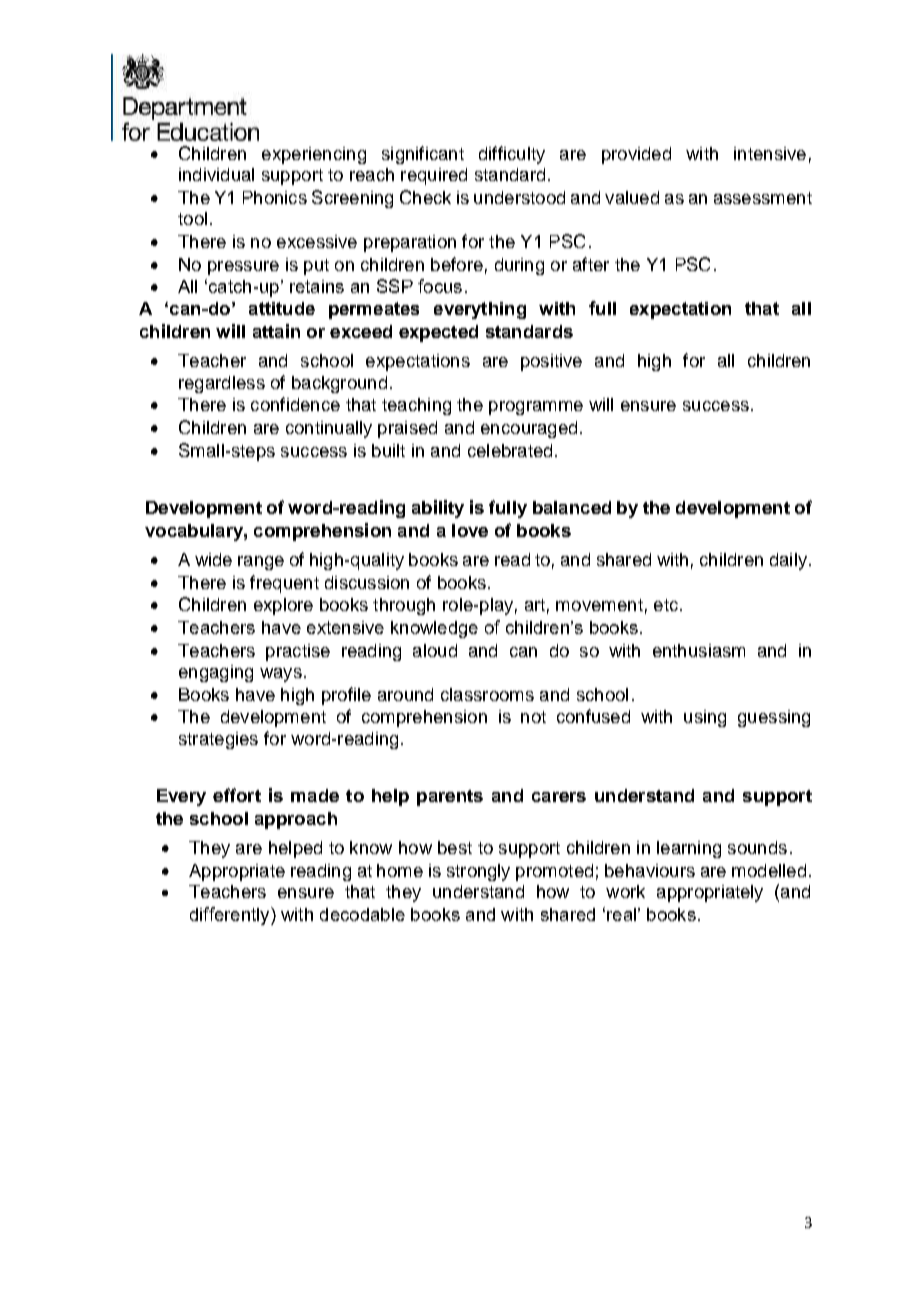 The height and width of the image is (1308, 924). Describe the element at coordinates (470, 530) in the image. I see `love` at that location.
